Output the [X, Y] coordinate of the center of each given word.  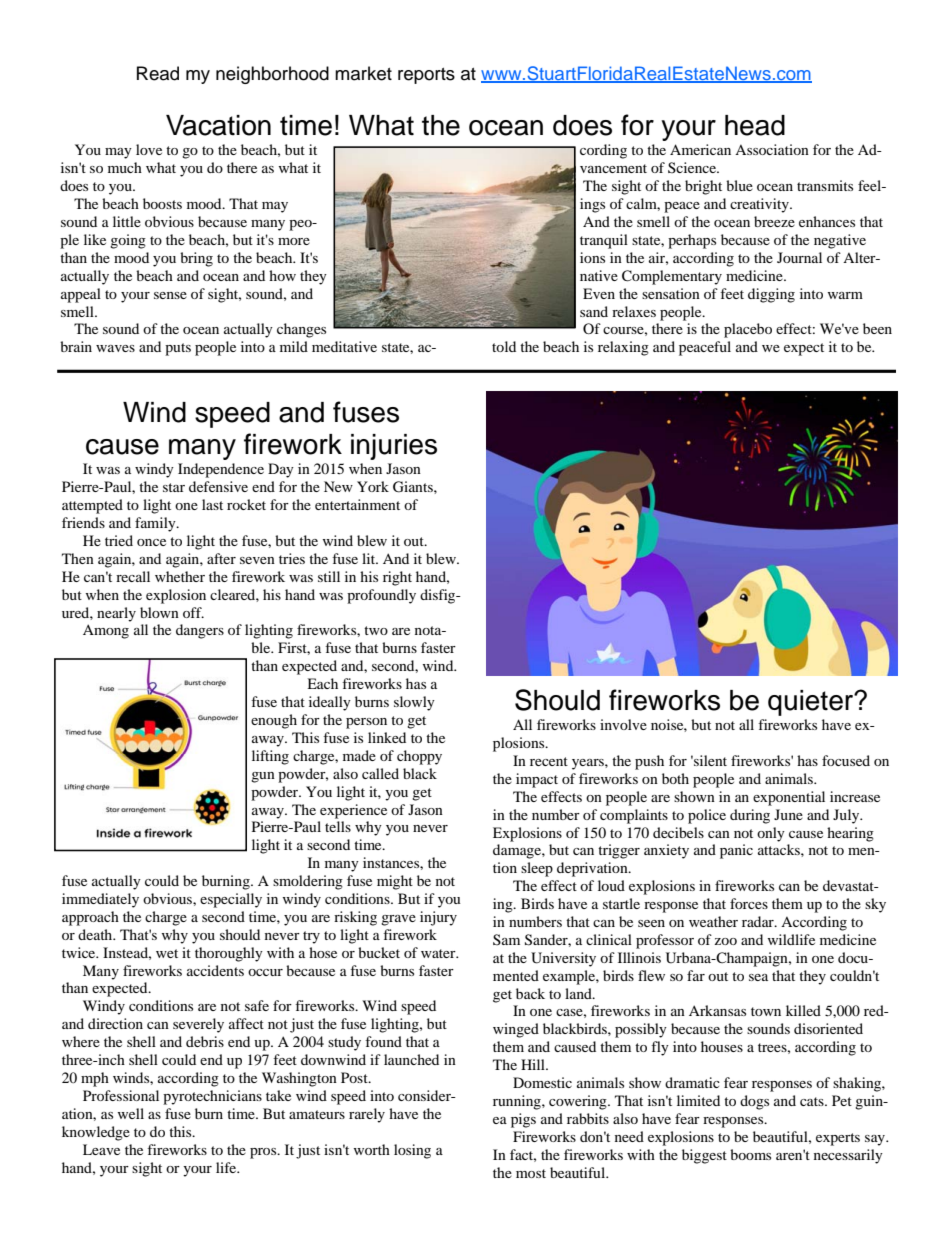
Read [158, 73]
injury [438, 918]
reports [426, 76]
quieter [812, 703]
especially [231, 900]
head [755, 125]
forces [749, 903]
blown [159, 612]
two [376, 630]
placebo [748, 330]
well [131, 1113]
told [504, 346]
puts [178, 349]
